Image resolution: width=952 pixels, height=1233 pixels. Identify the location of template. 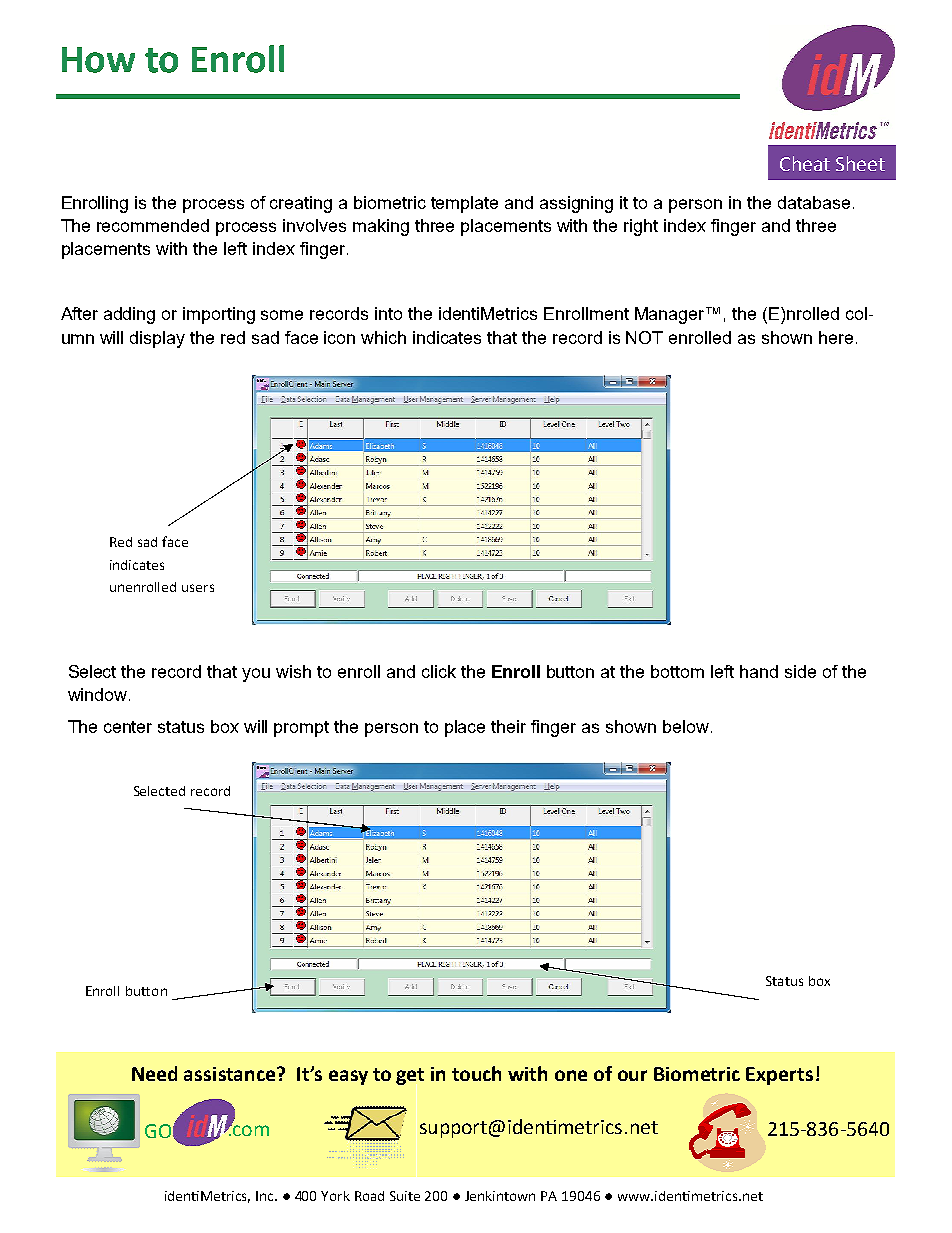
(464, 204).
